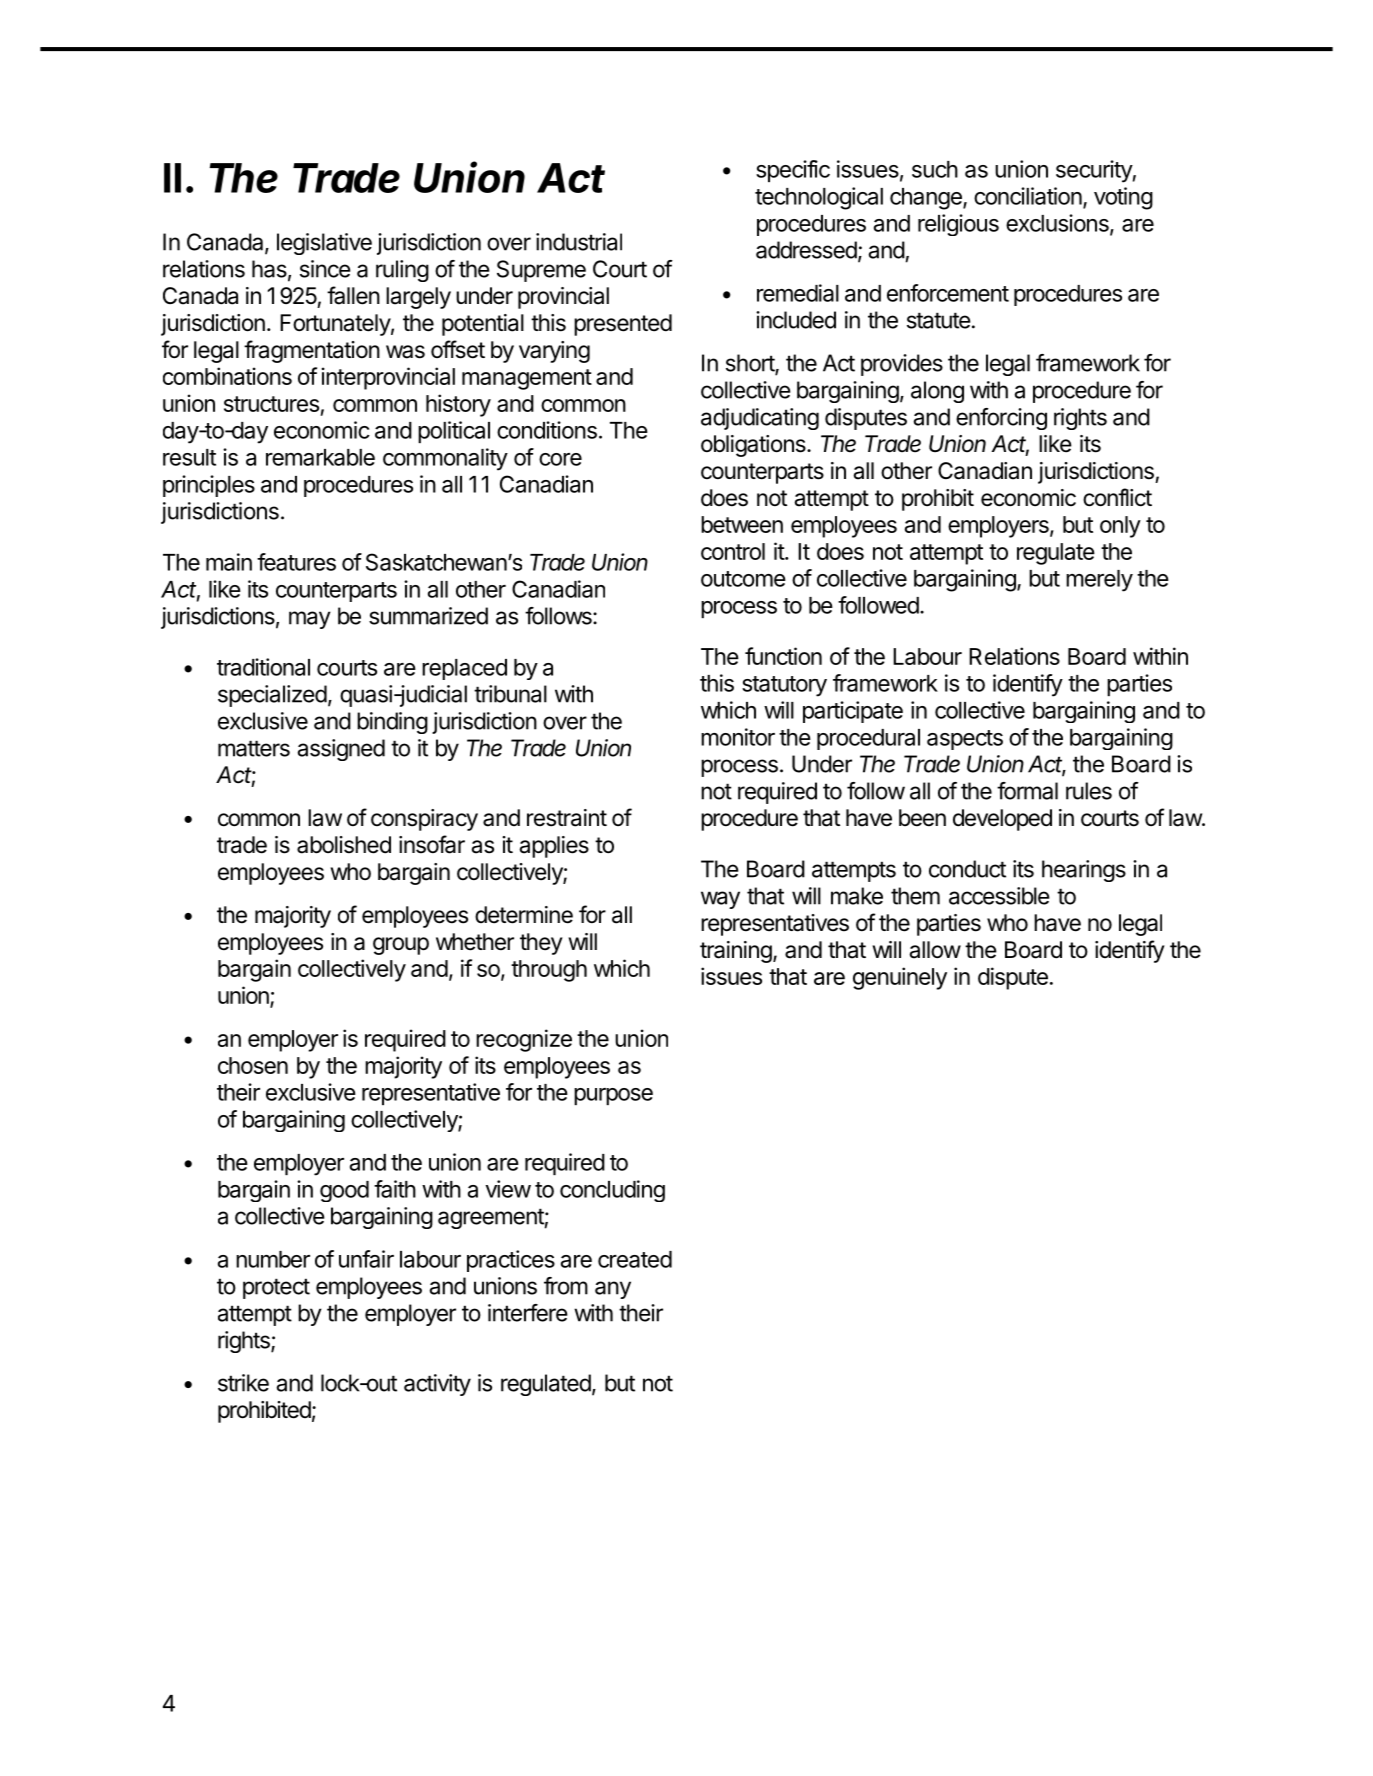 The height and width of the screenshot is (1776, 1373). Describe the element at coordinates (613, 1096) in the screenshot. I see `purpose` at that location.
